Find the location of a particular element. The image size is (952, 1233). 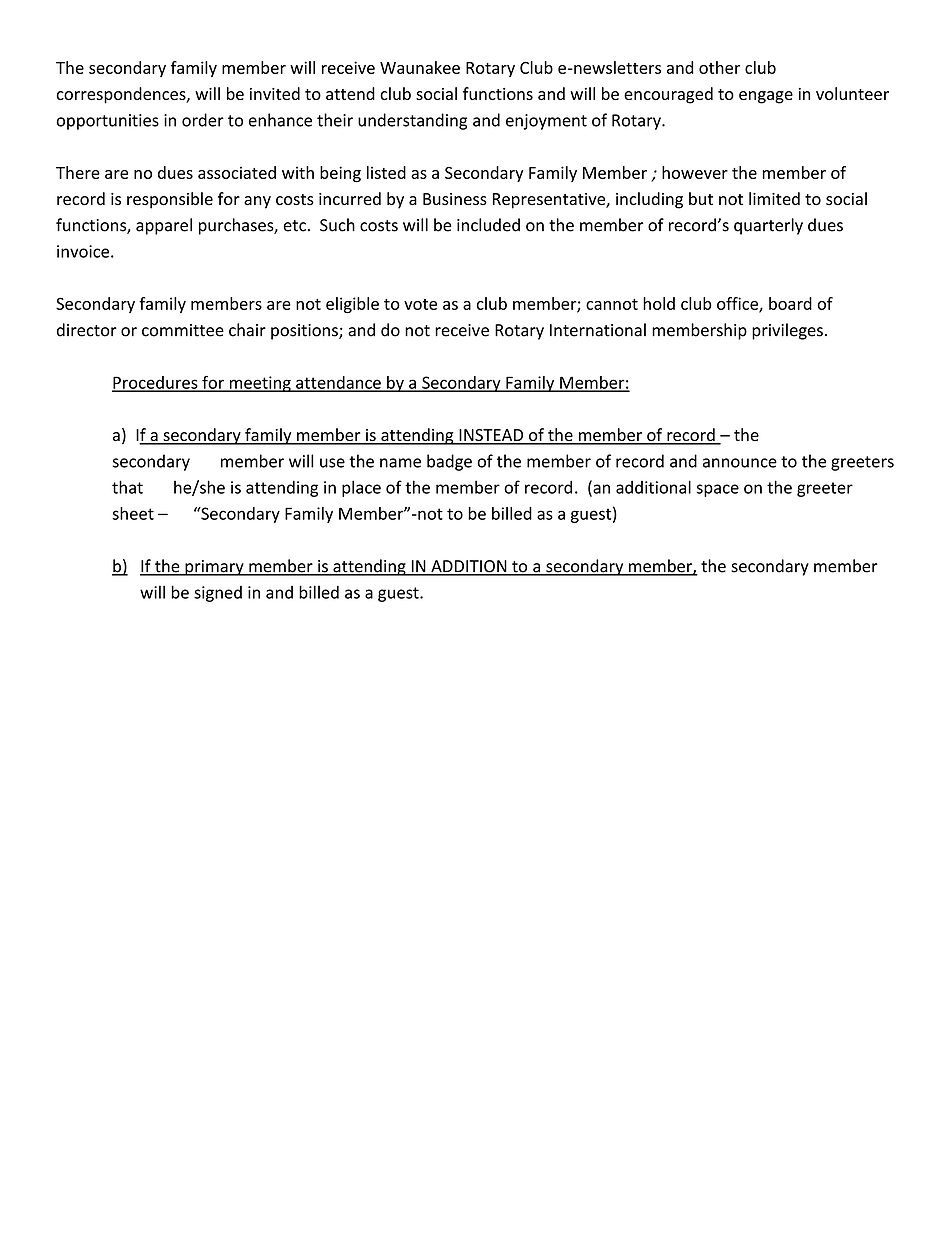

vote is located at coordinates (420, 304).
